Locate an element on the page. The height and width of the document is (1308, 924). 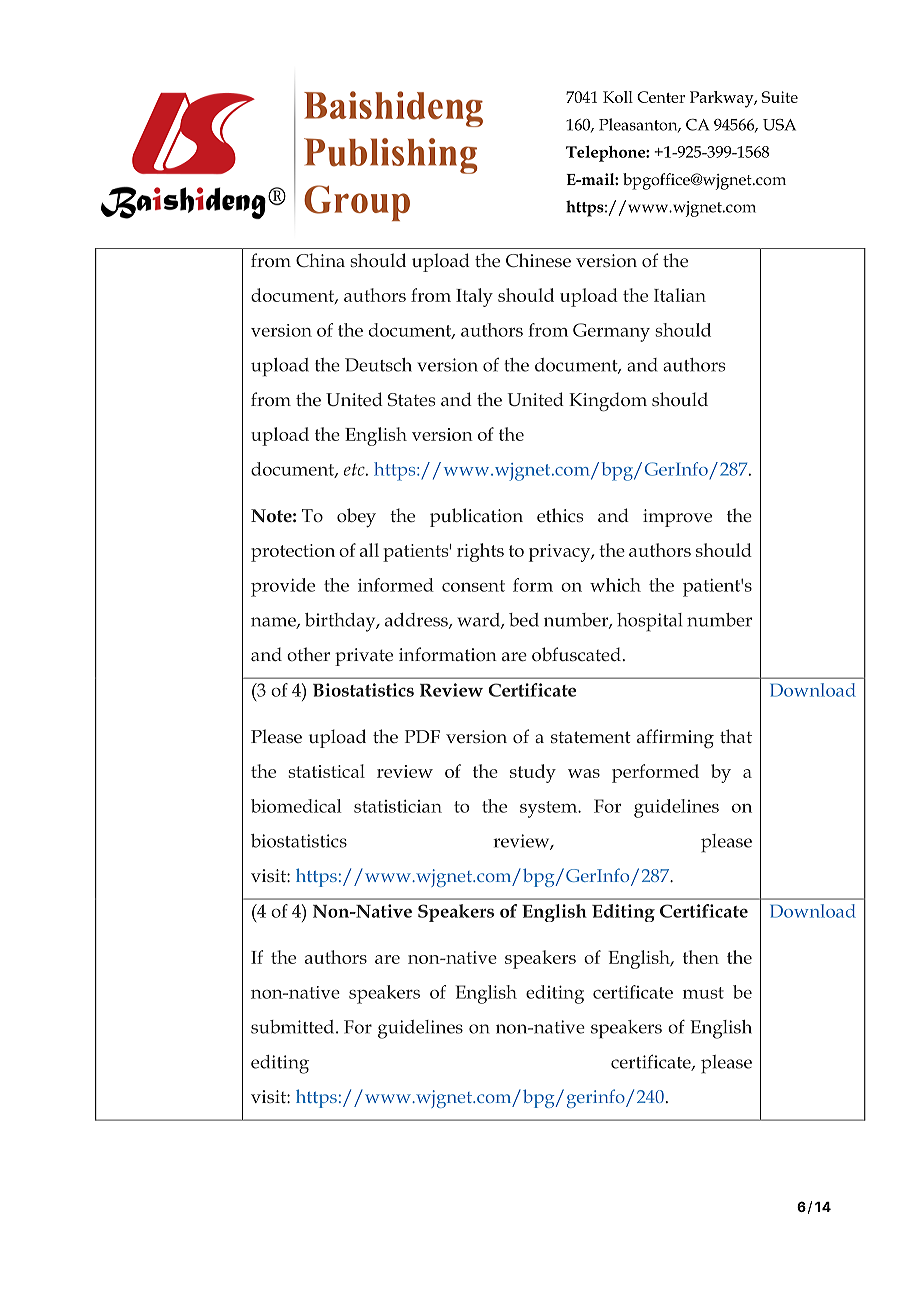
must is located at coordinates (703, 993).
